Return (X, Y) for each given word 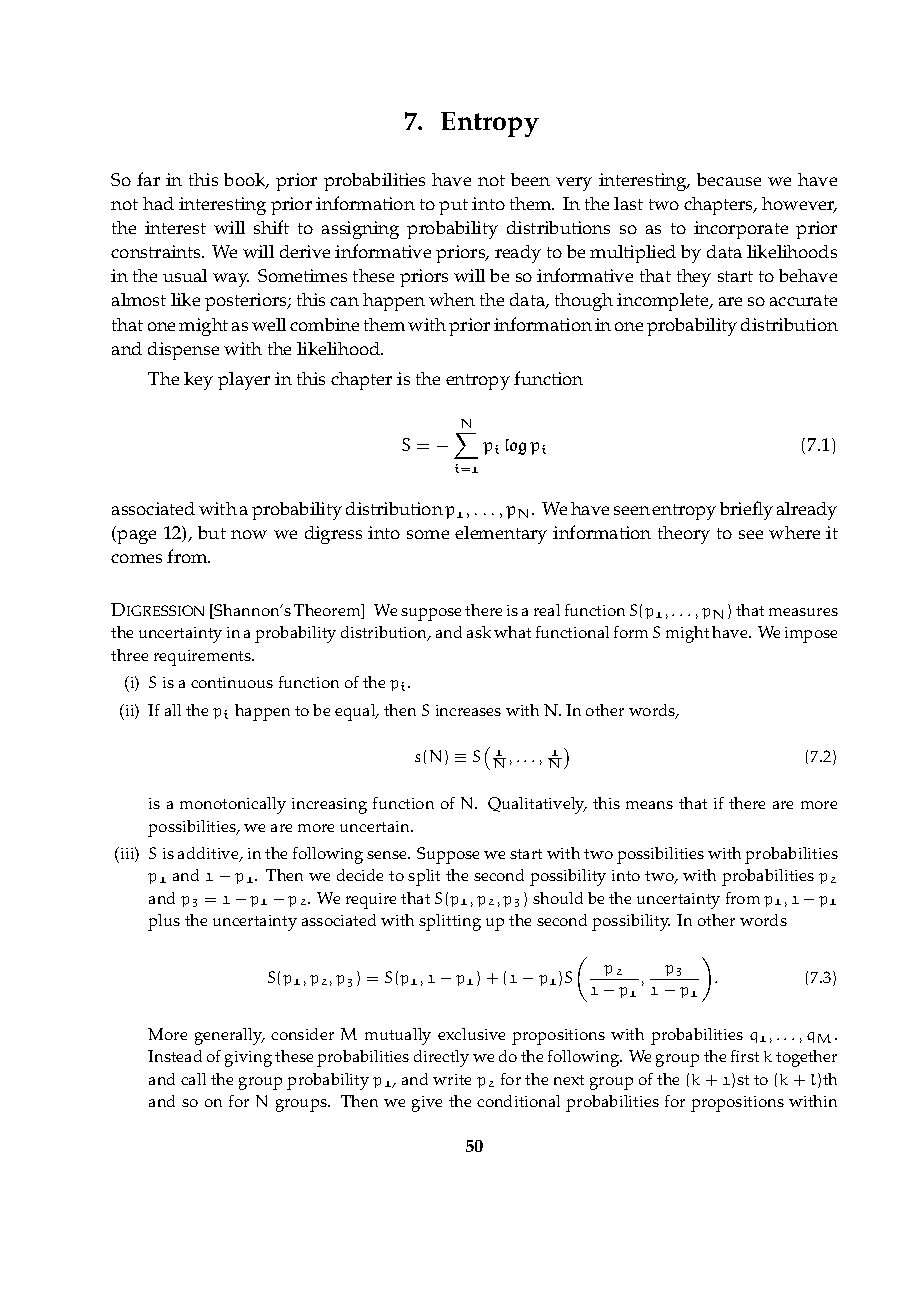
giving (248, 1059)
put (453, 207)
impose (811, 635)
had (158, 203)
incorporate (741, 230)
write (452, 1079)
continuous (232, 682)
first (745, 1056)
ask (479, 632)
